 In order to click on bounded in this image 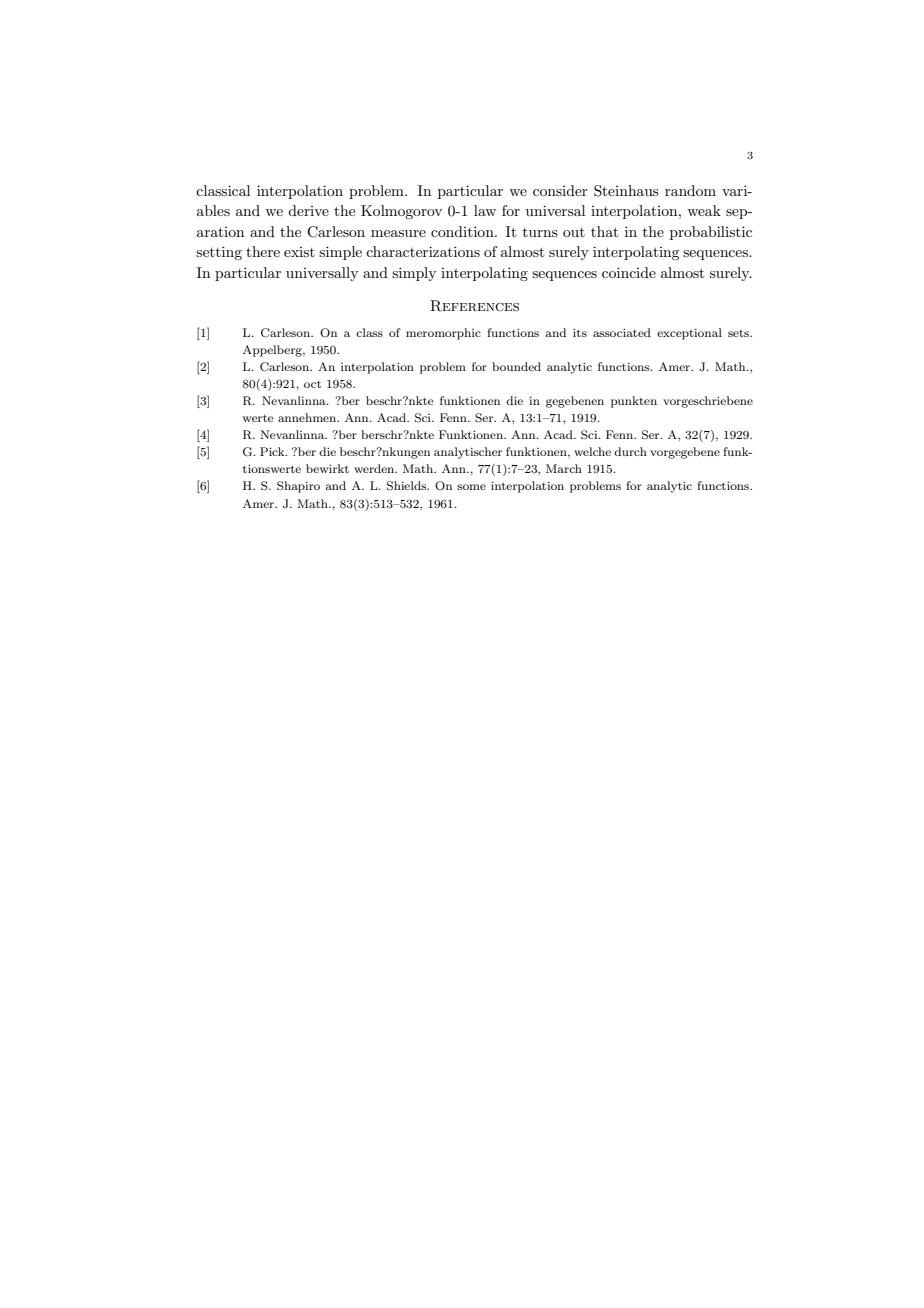, I will do `click(516, 366)`.
